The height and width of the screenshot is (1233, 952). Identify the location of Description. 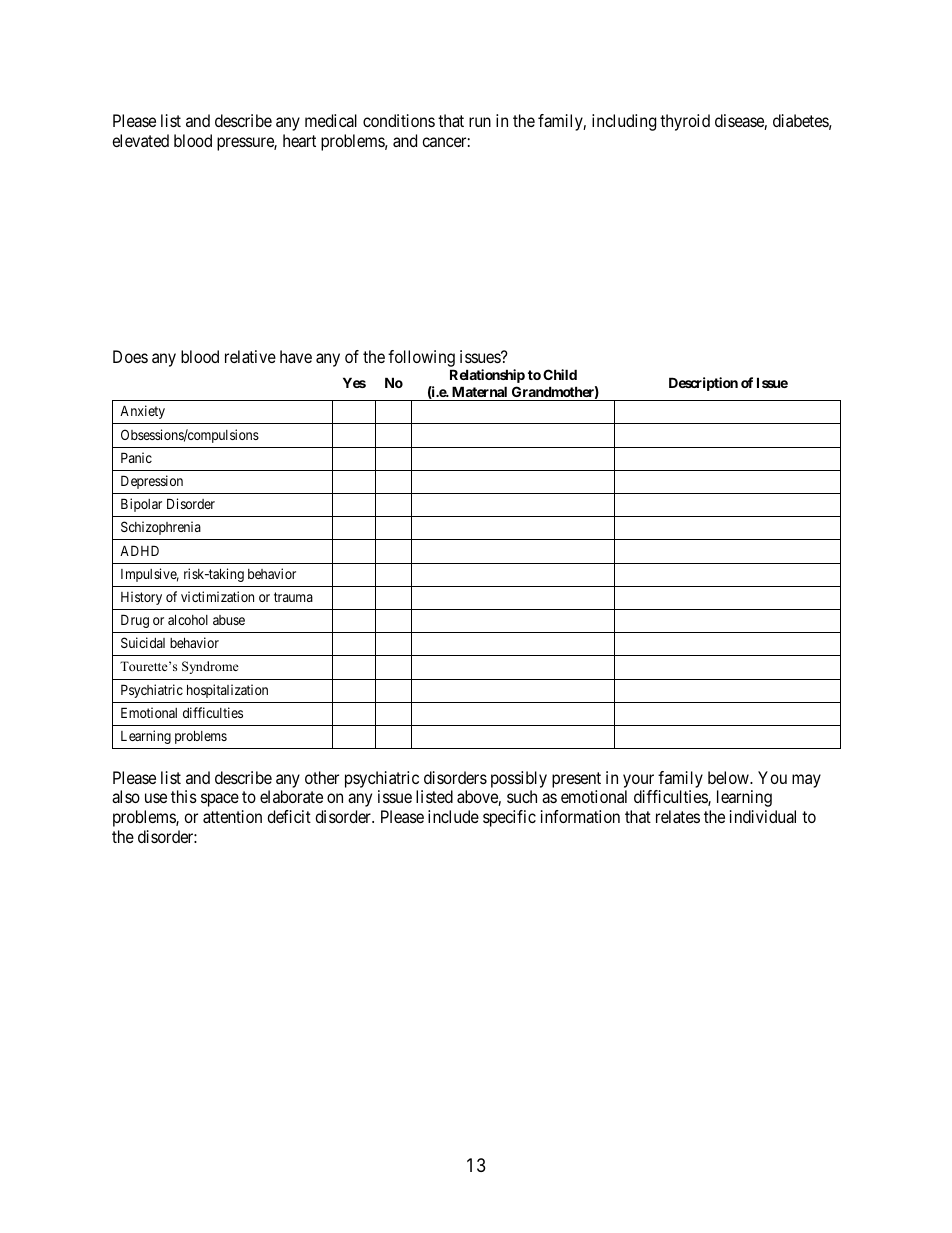
(703, 384).
